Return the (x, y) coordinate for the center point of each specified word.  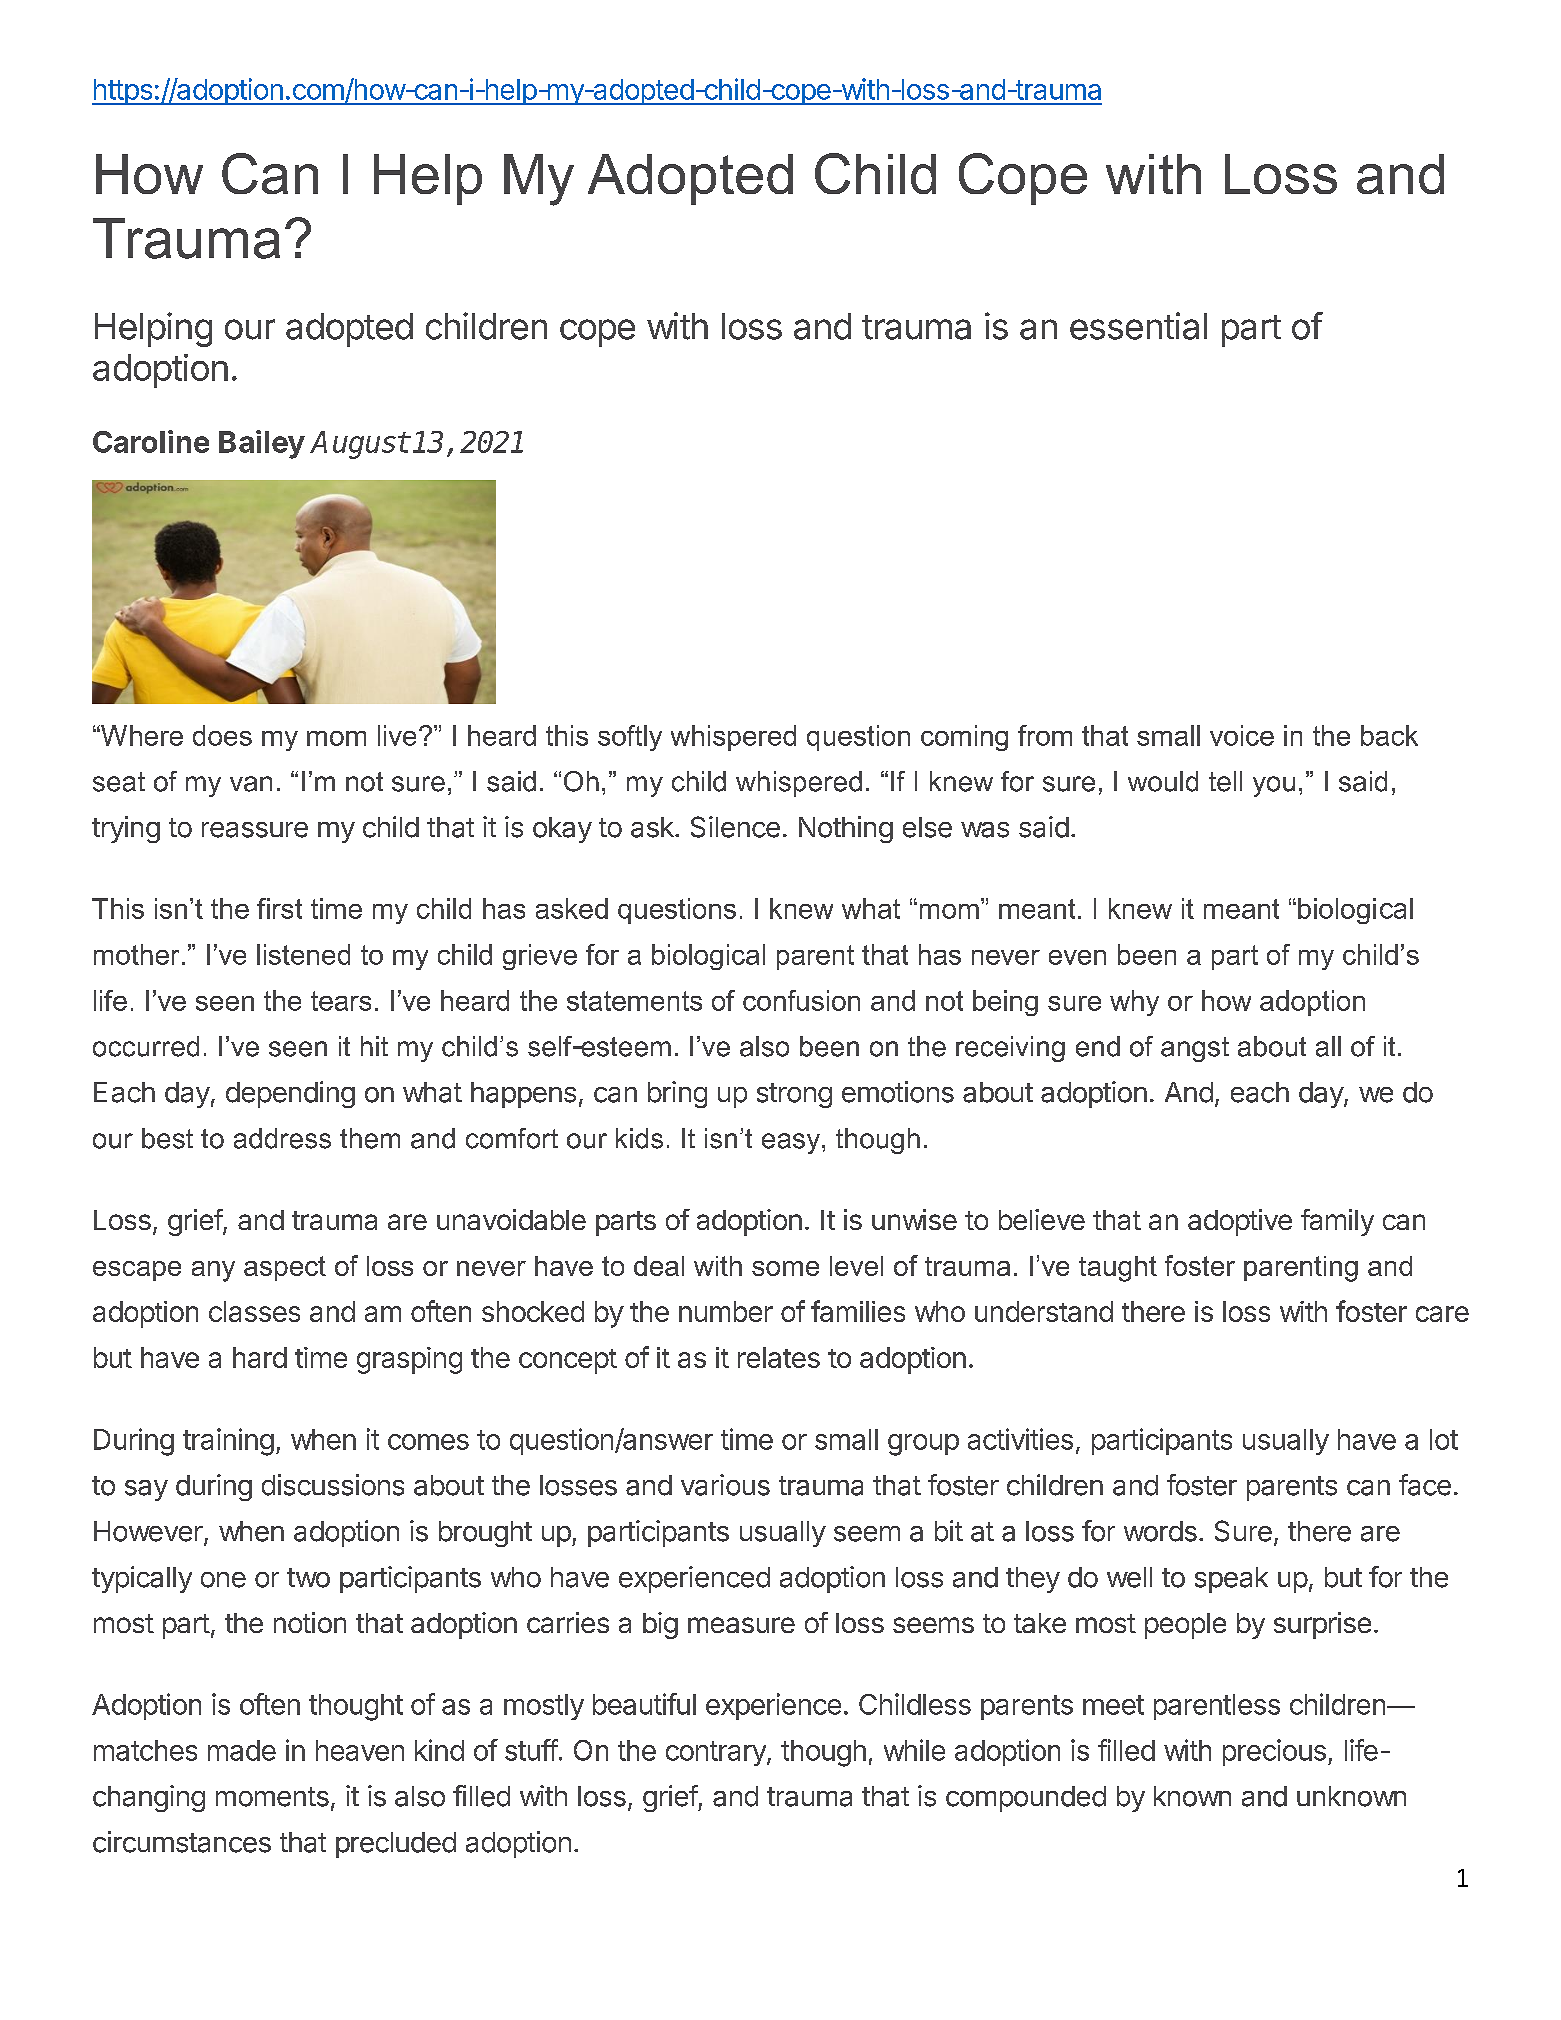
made (242, 1750)
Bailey (262, 444)
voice (1242, 735)
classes (254, 1311)
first (279, 908)
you (1274, 786)
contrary (717, 1753)
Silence (735, 827)
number (726, 1311)
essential (1138, 326)
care (1442, 1314)
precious (1274, 1752)
